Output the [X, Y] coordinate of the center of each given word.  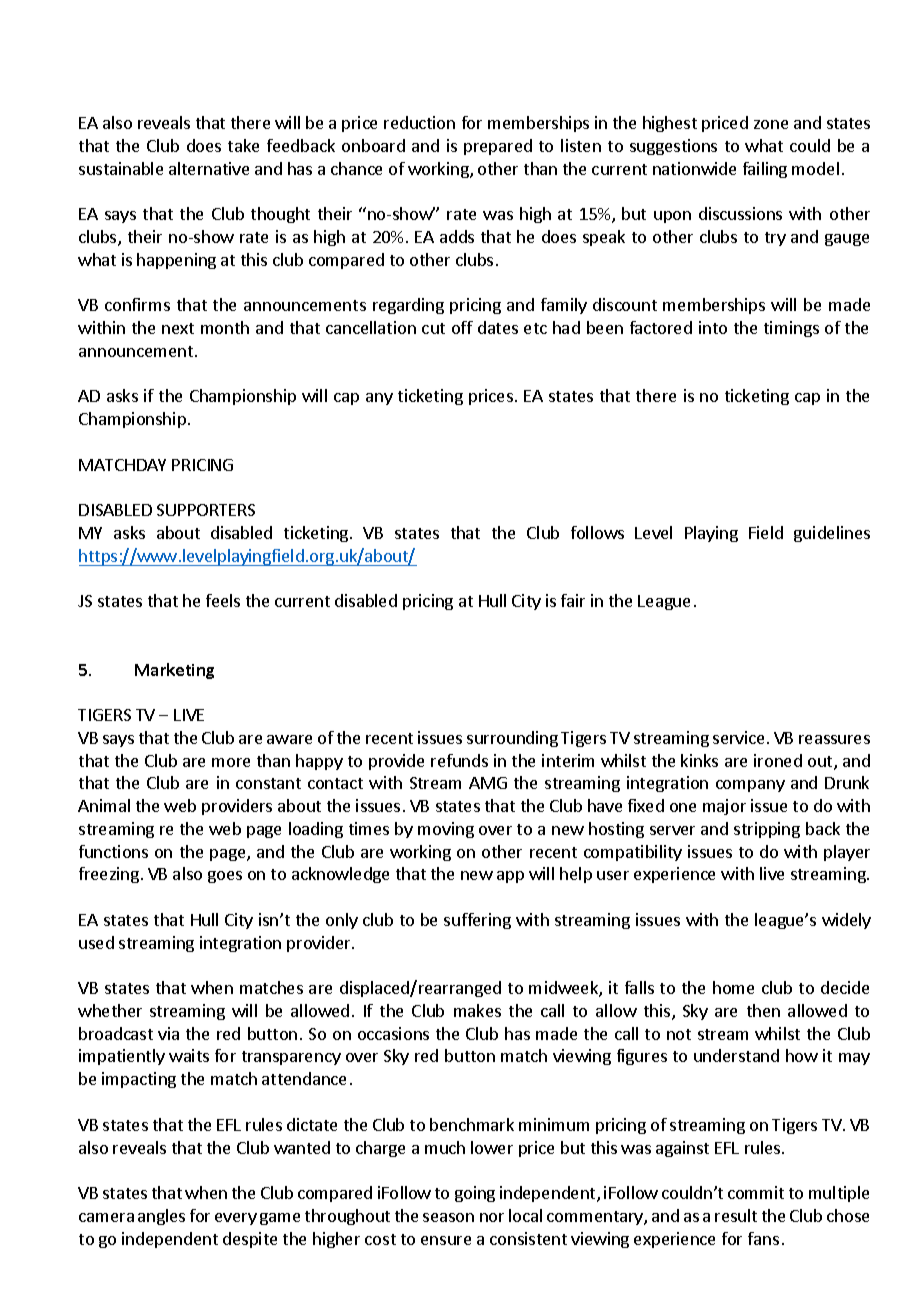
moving [446, 830]
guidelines [832, 534]
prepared [498, 147]
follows [597, 532]
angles [161, 1217]
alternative [209, 168]
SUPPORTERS [206, 510]
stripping [767, 830]
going [475, 1194]
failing [765, 170]
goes [225, 877]
